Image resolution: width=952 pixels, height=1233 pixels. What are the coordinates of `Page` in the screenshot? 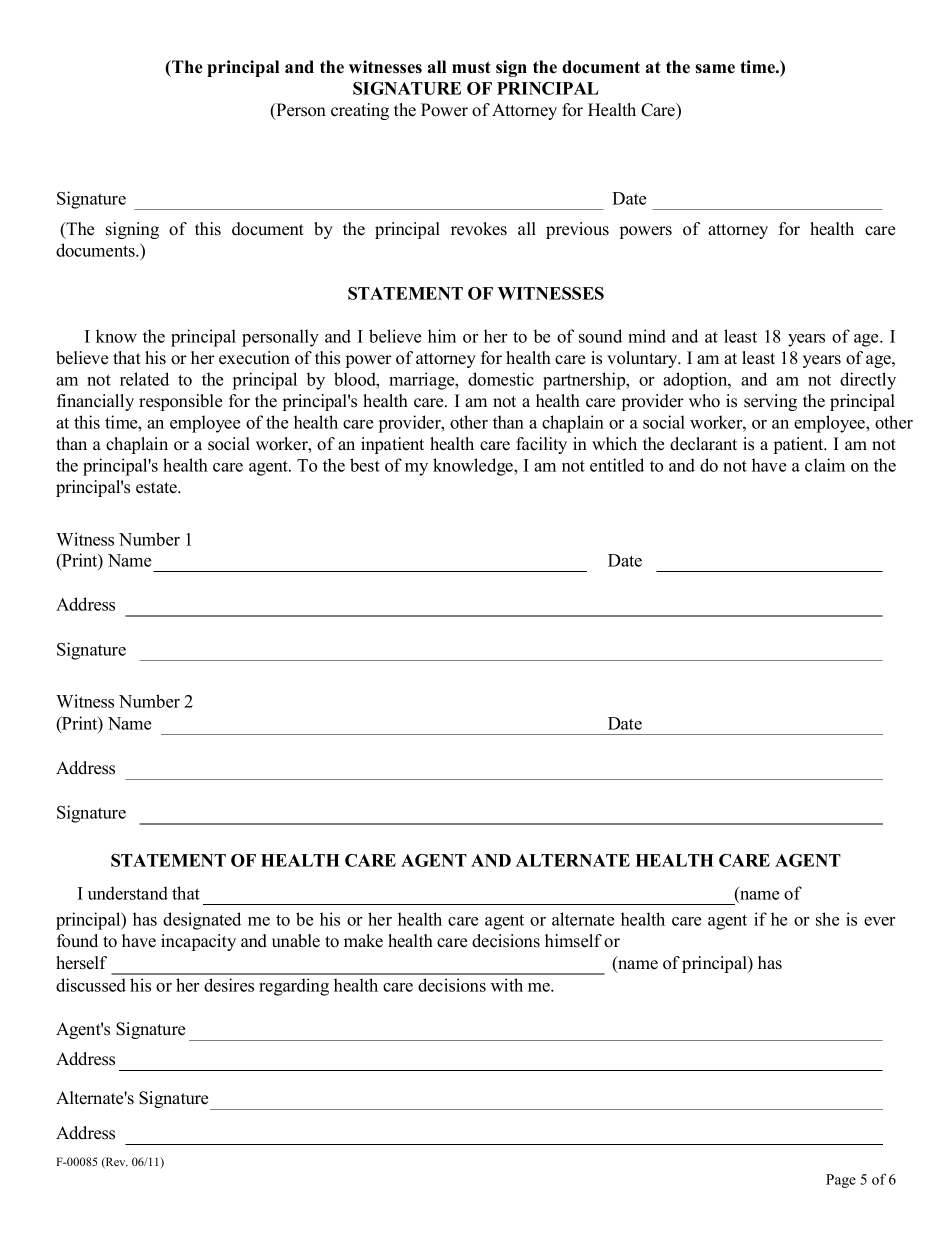 It's located at (841, 1181).
